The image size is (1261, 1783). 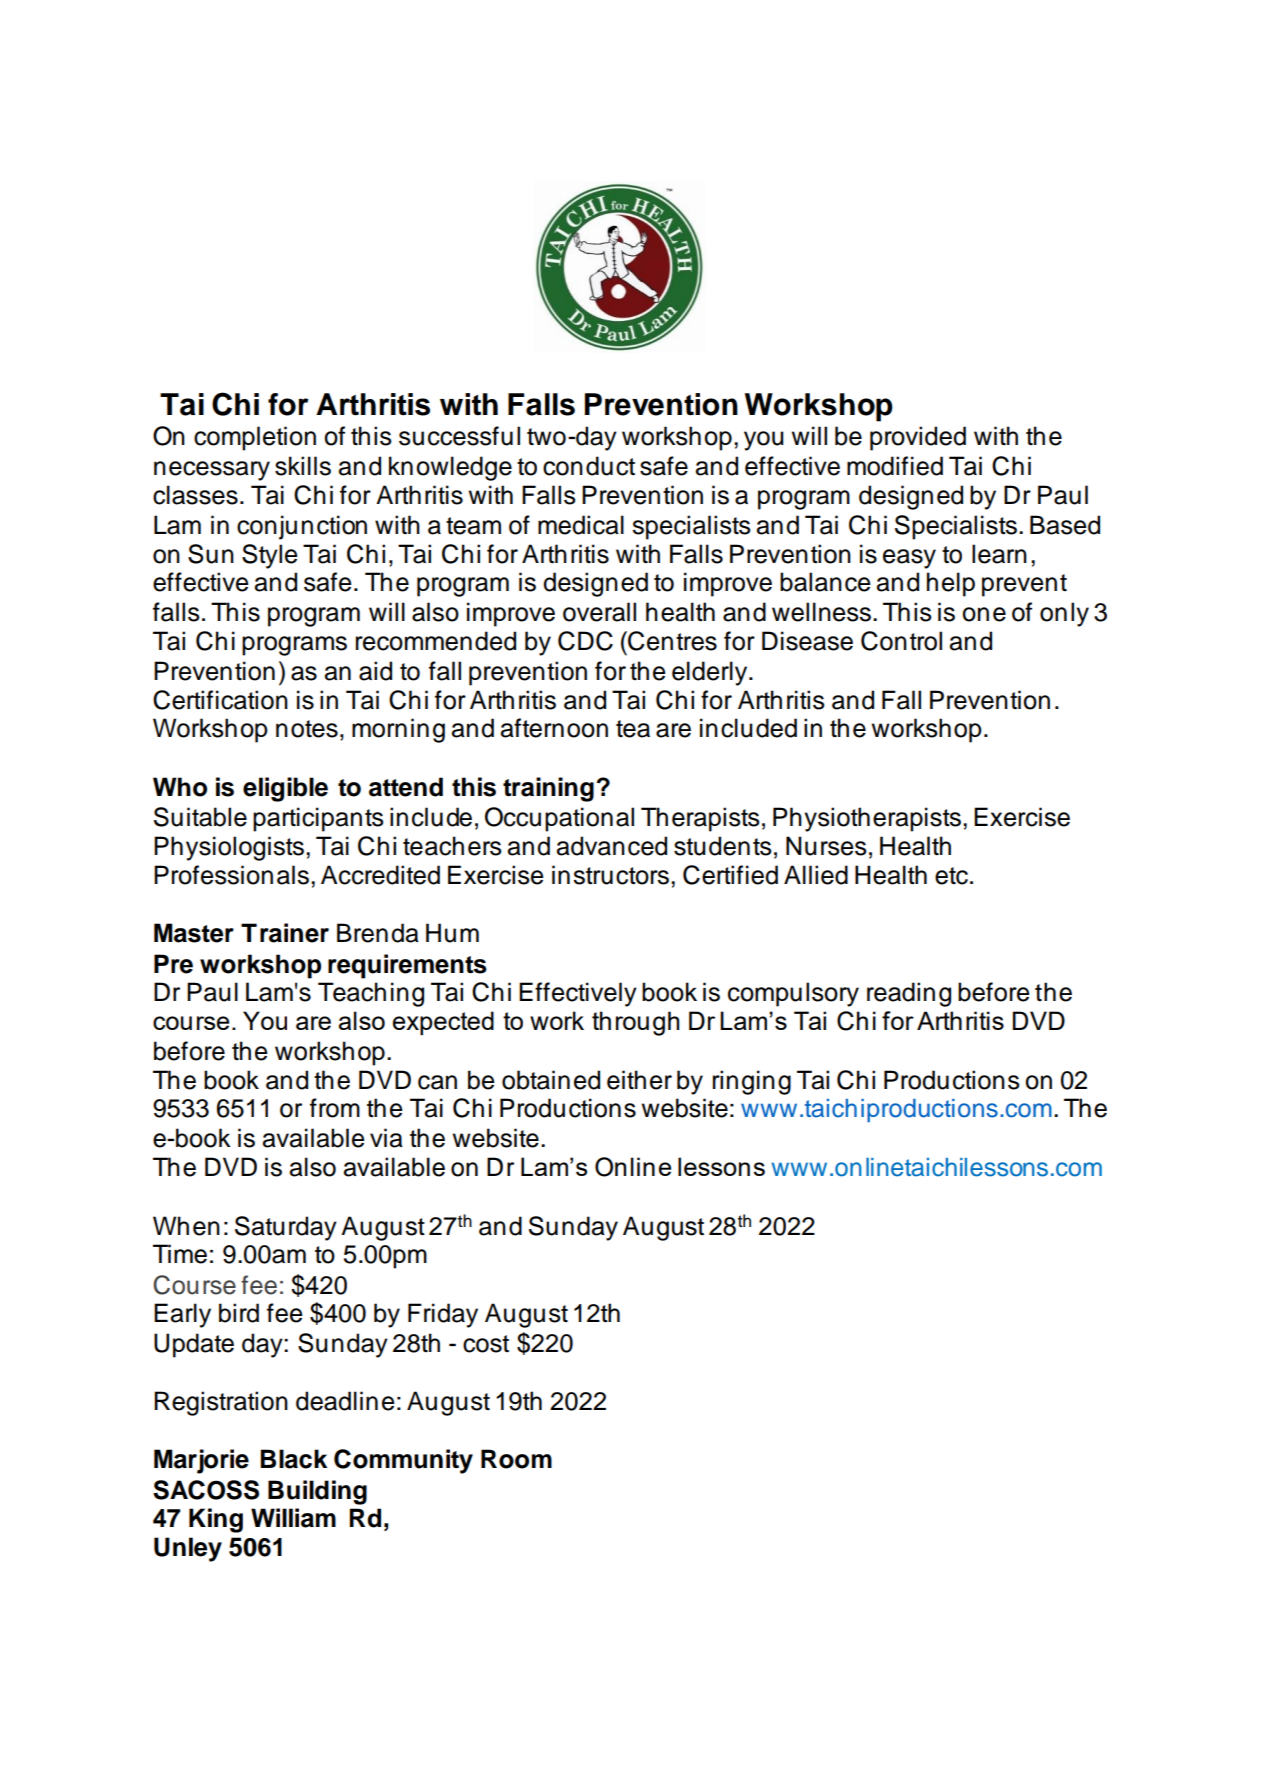 What do you see at coordinates (918, 438) in the screenshot?
I see `provided` at bounding box center [918, 438].
